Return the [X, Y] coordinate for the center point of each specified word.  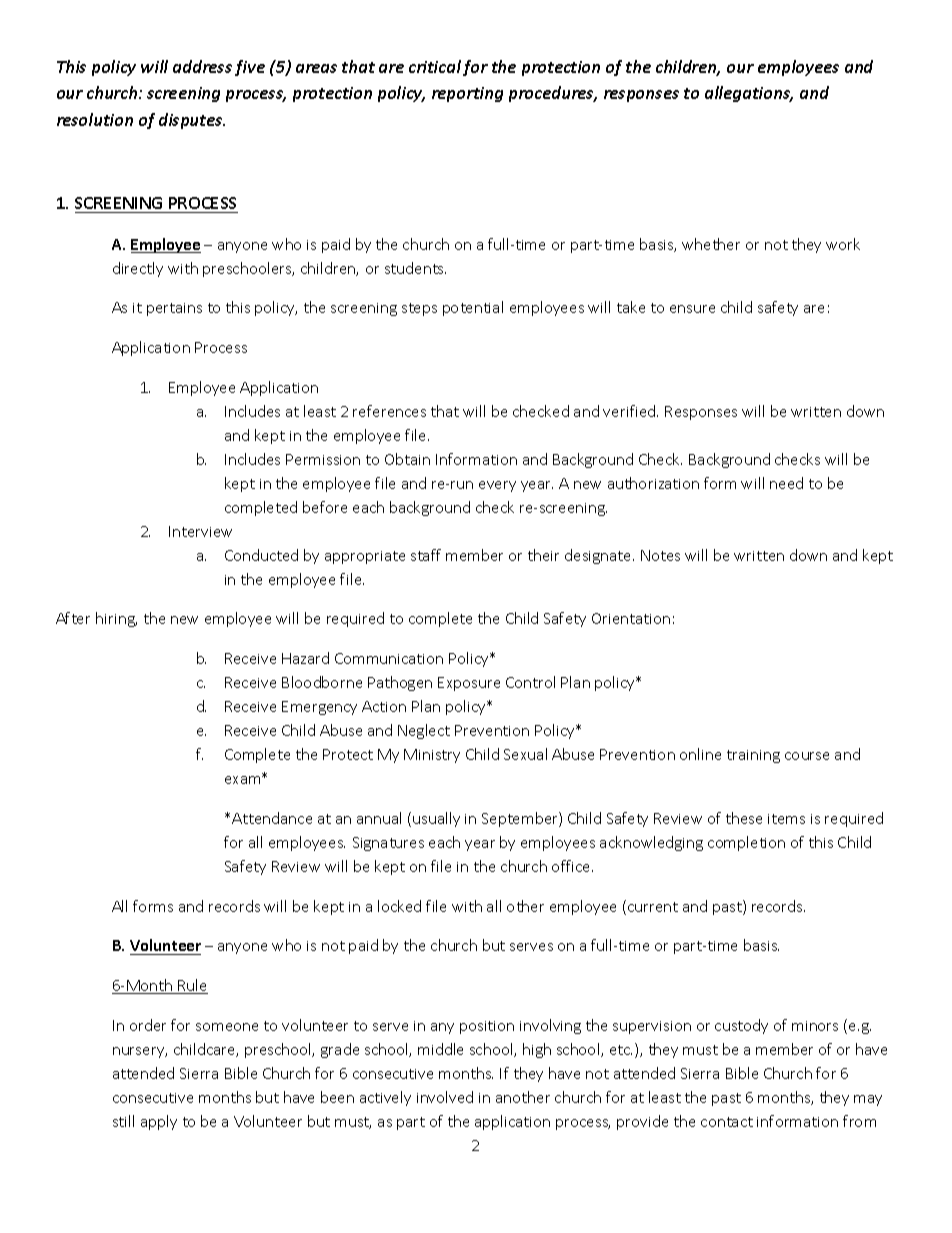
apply [159, 1122]
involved [445, 1097]
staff [426, 555]
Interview [200, 531]
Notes [660, 555]
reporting [467, 94]
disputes [192, 121]
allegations [749, 94]
